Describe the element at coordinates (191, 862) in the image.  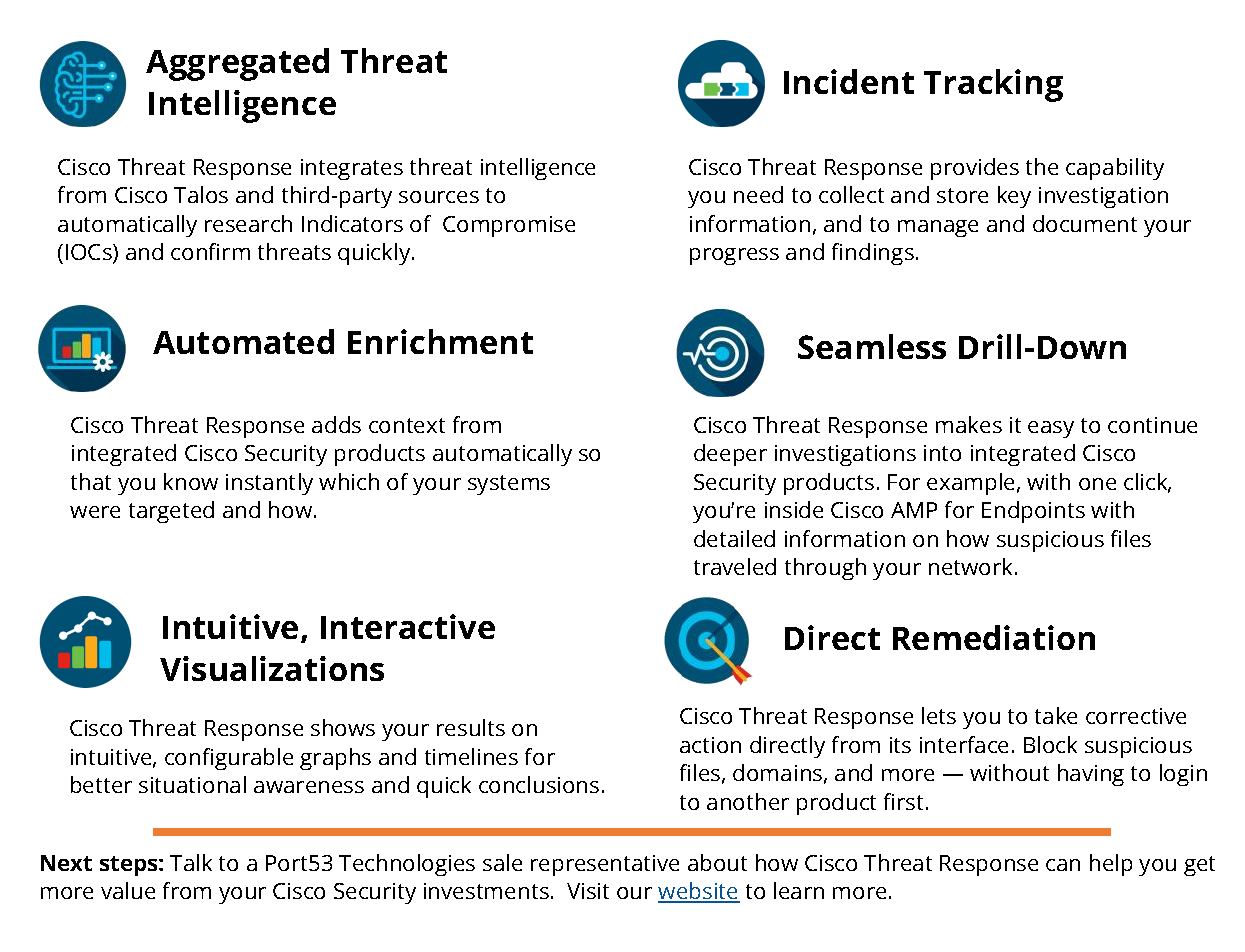
I see `Talk` at that location.
